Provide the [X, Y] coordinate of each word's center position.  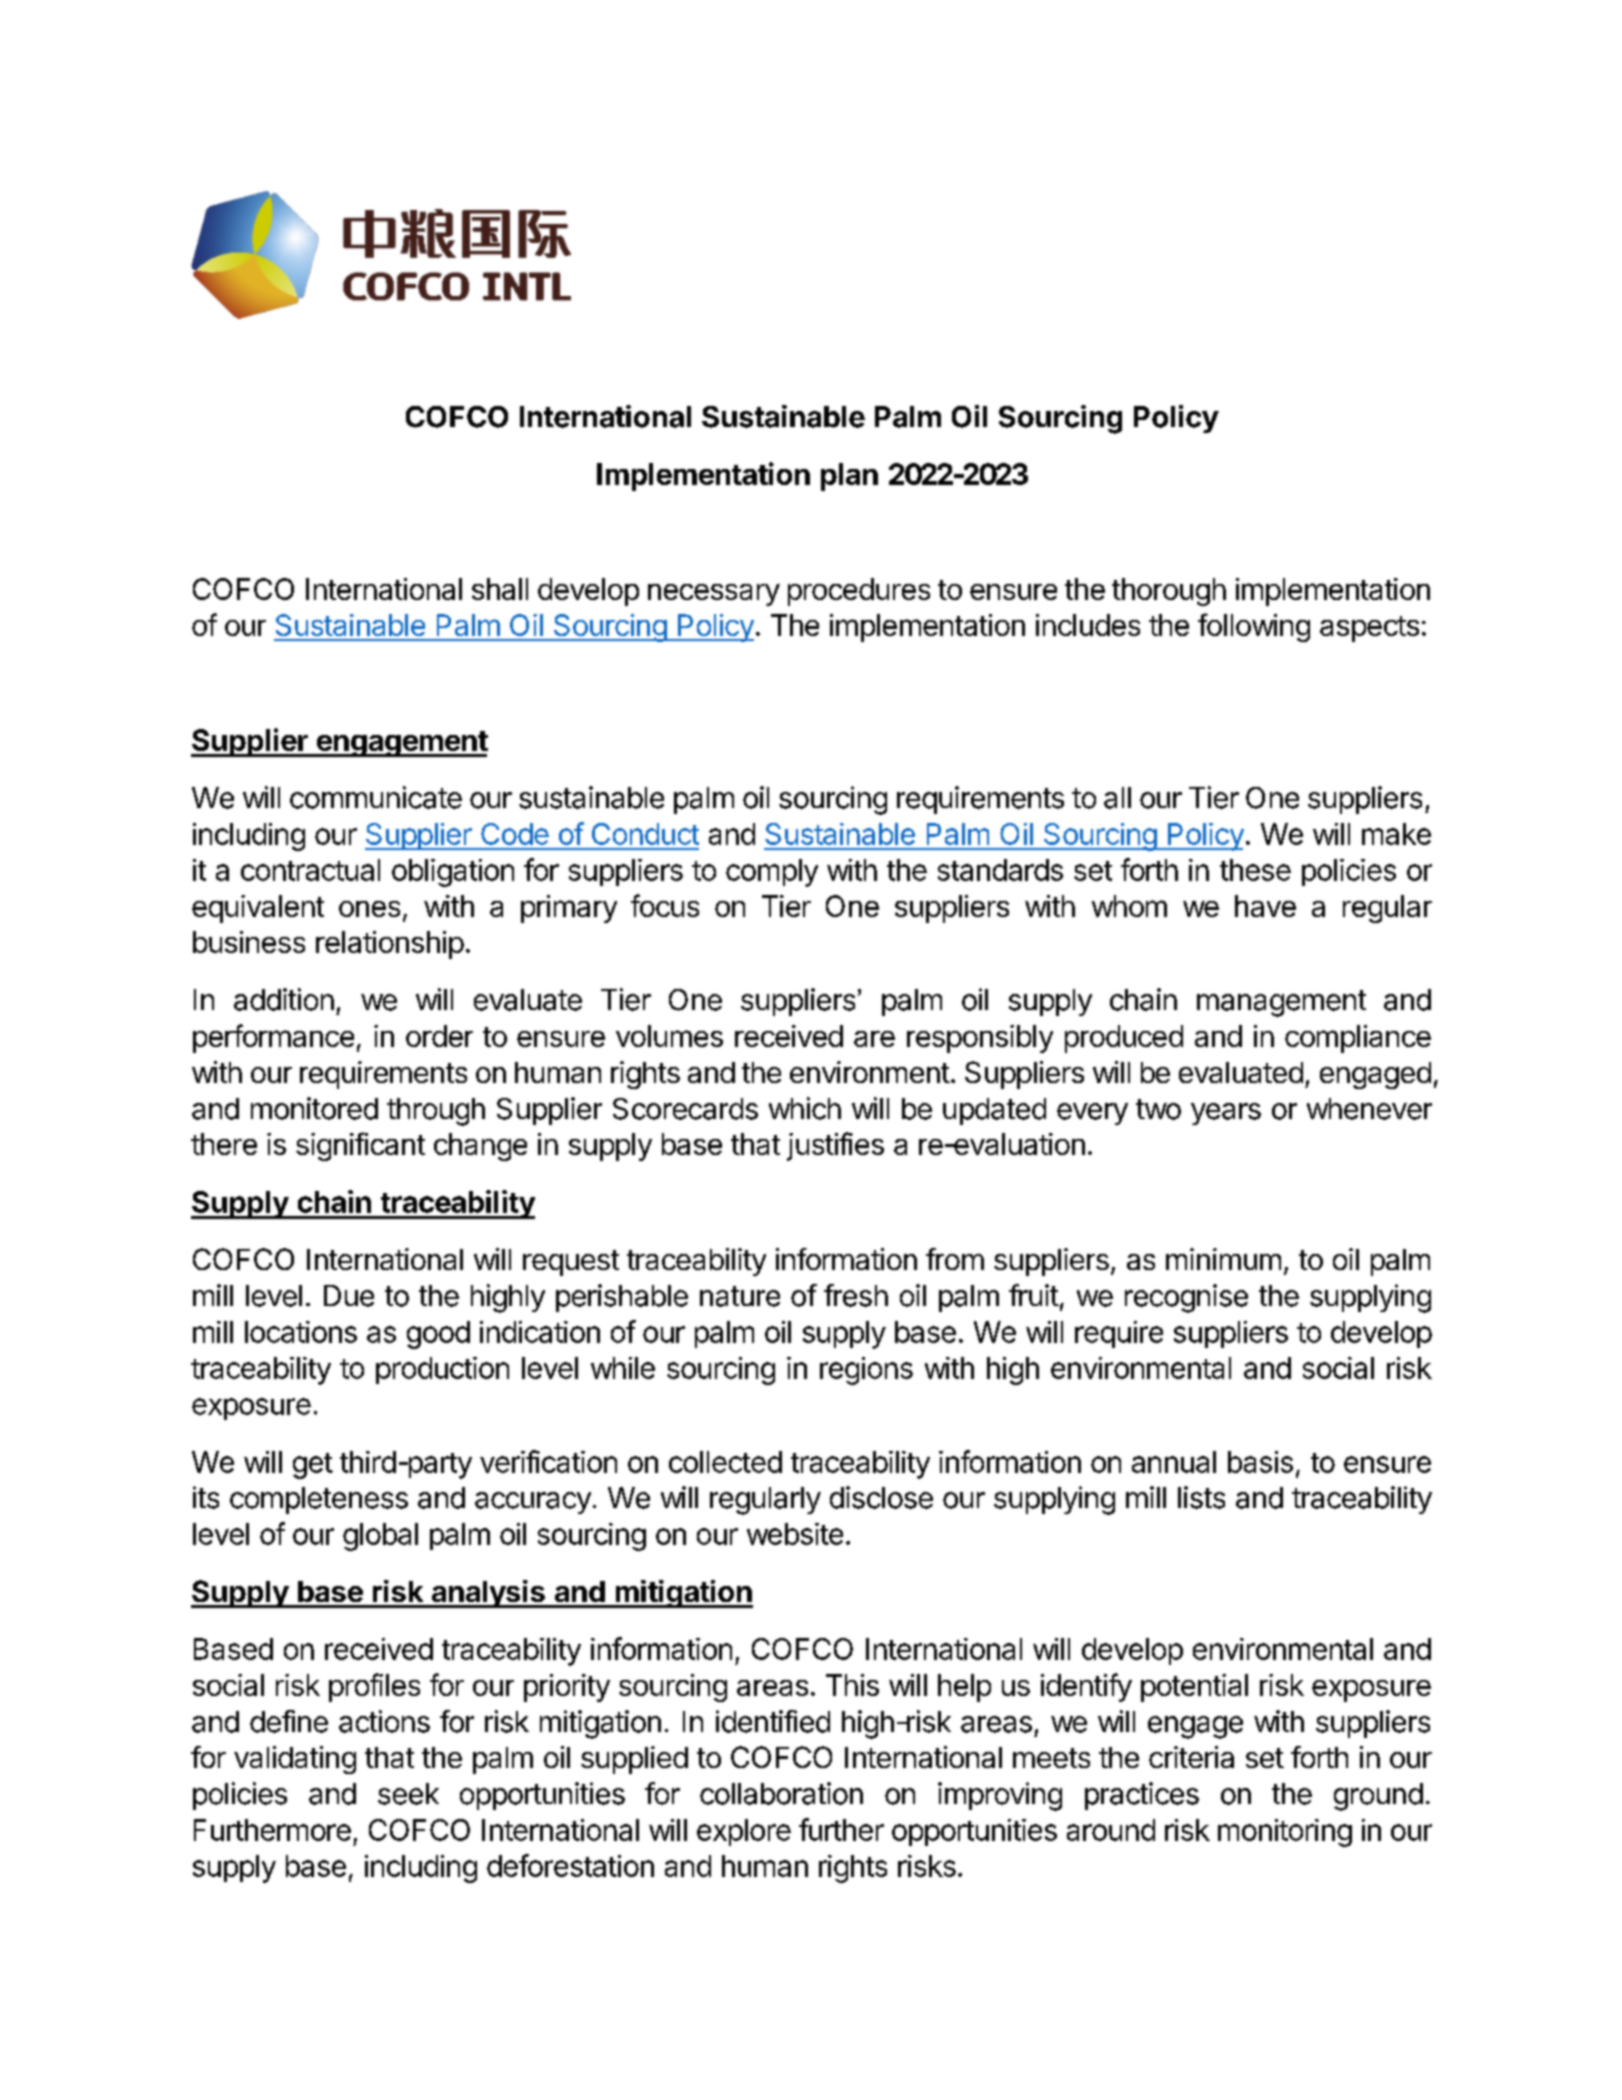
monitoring [1285, 1833]
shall [500, 589]
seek [408, 1794]
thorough [1169, 592]
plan [849, 477]
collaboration [781, 1793]
